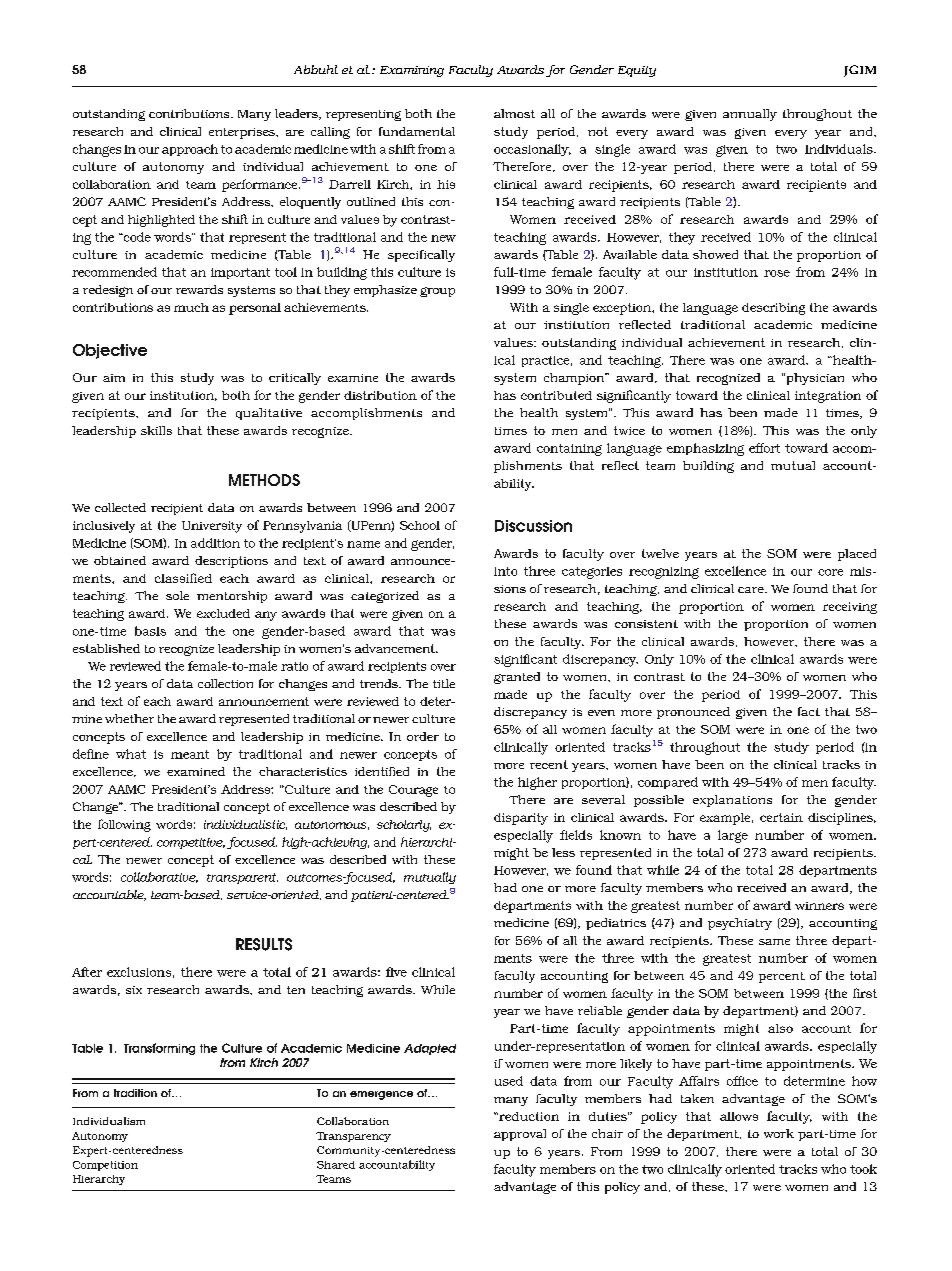  I want to click on work, so click(779, 1133).
